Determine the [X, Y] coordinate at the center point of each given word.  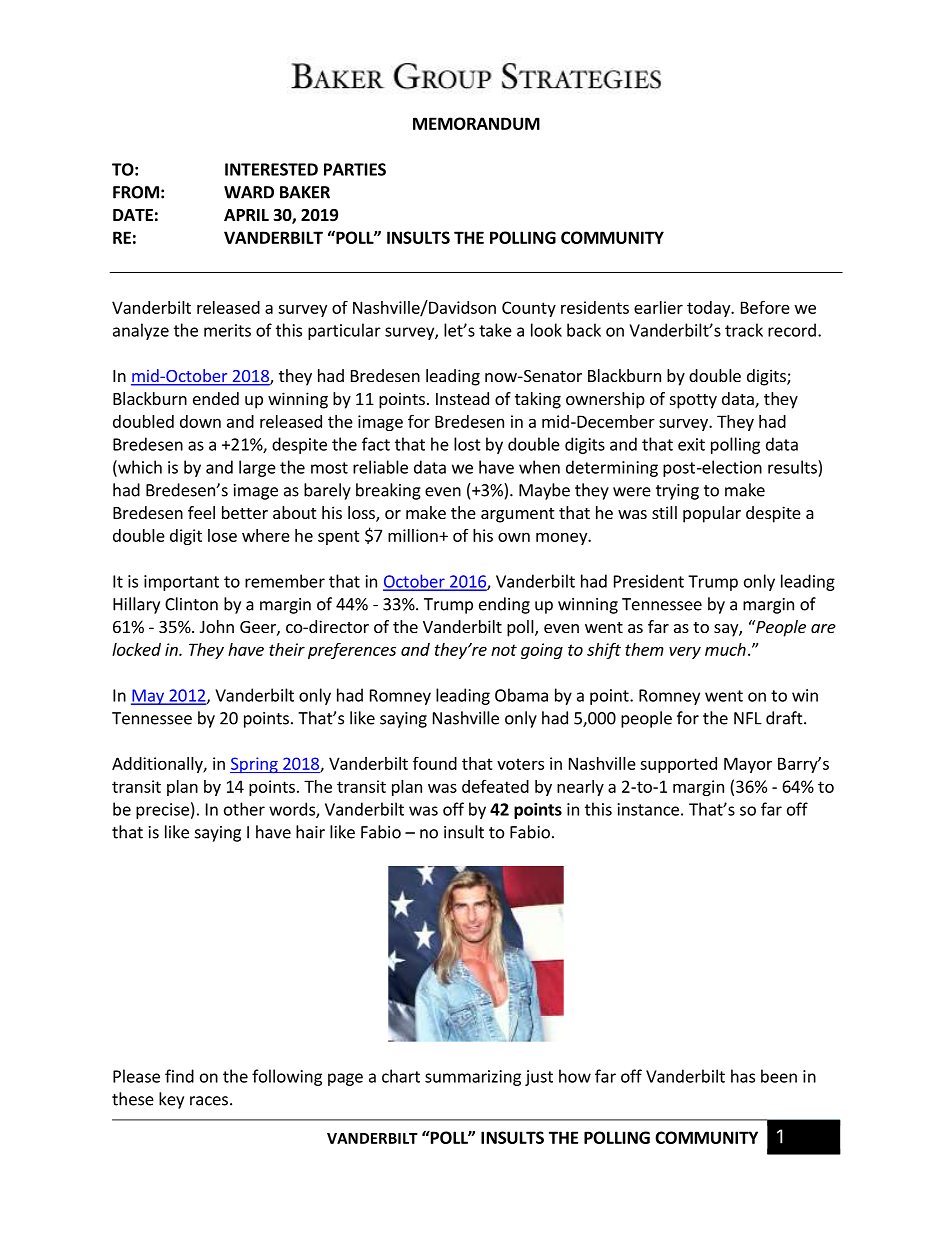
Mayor [748, 765]
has [743, 1076]
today [710, 309]
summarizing [473, 1078]
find [179, 1076]
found [435, 763]
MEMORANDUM [476, 123]
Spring [255, 765]
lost [467, 444]
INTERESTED [271, 169]
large [257, 468]
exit [691, 444]
